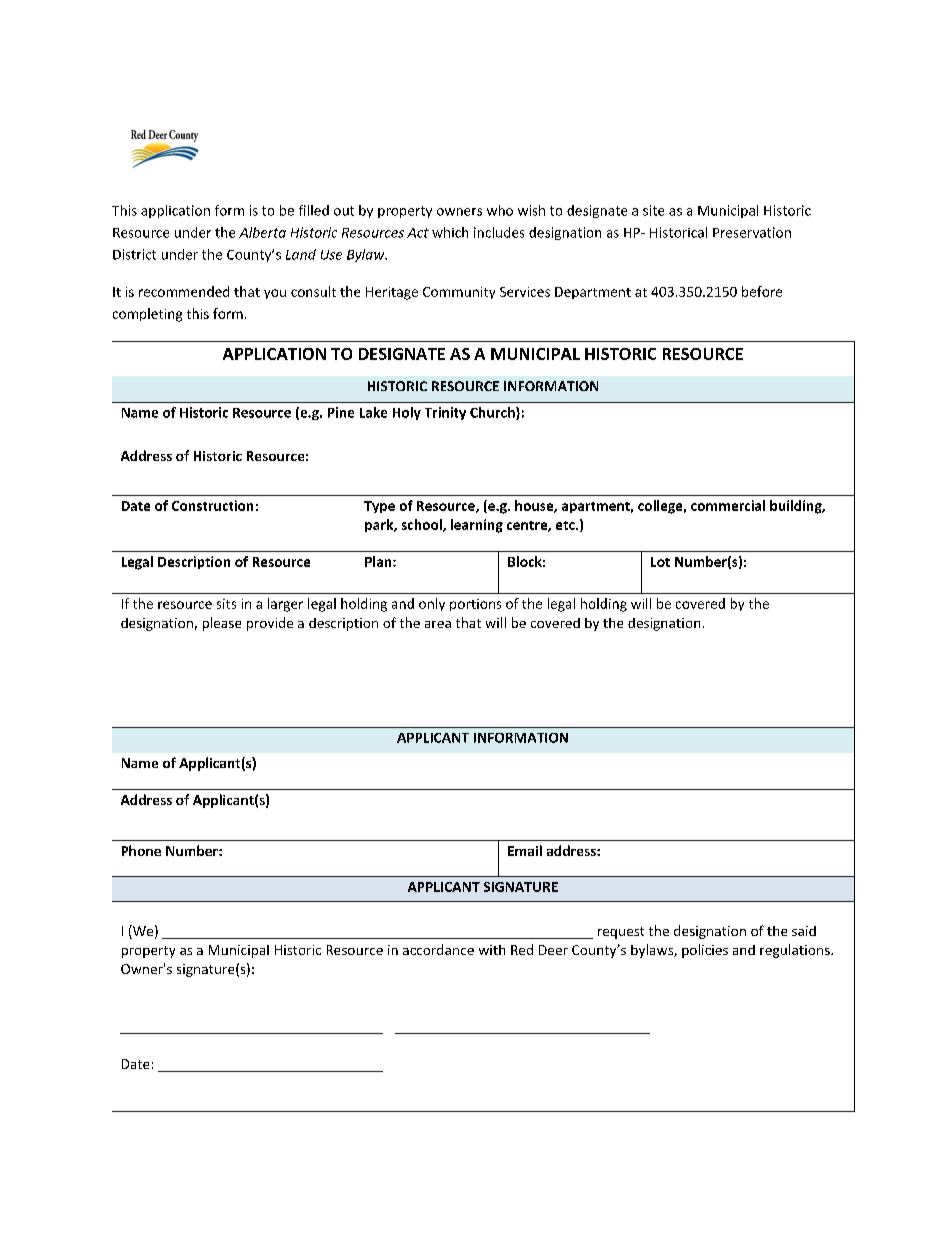 The image size is (952, 1233). What do you see at coordinates (450, 232) in the screenshot?
I see `which` at bounding box center [450, 232].
